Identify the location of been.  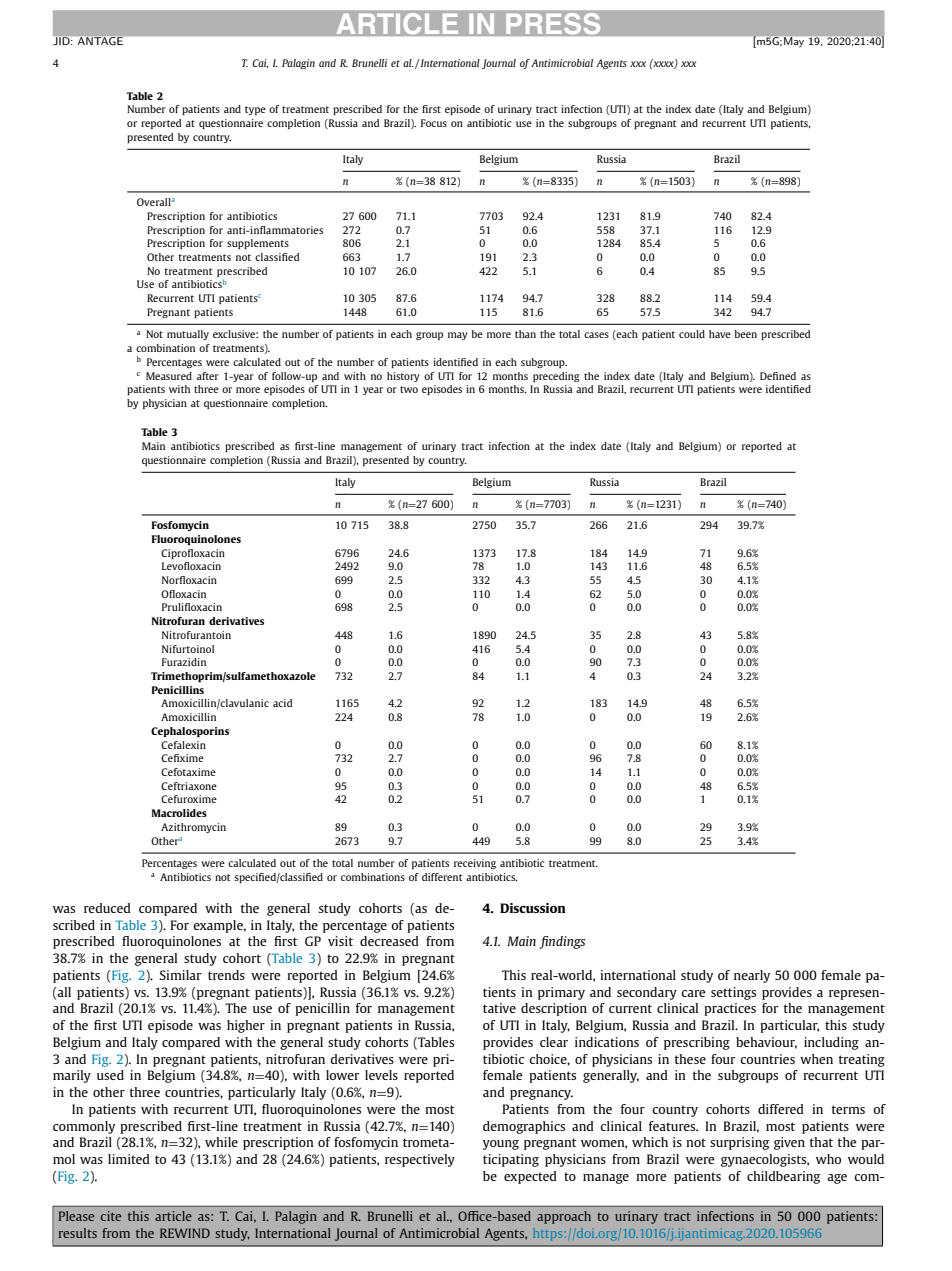
(746, 334).
